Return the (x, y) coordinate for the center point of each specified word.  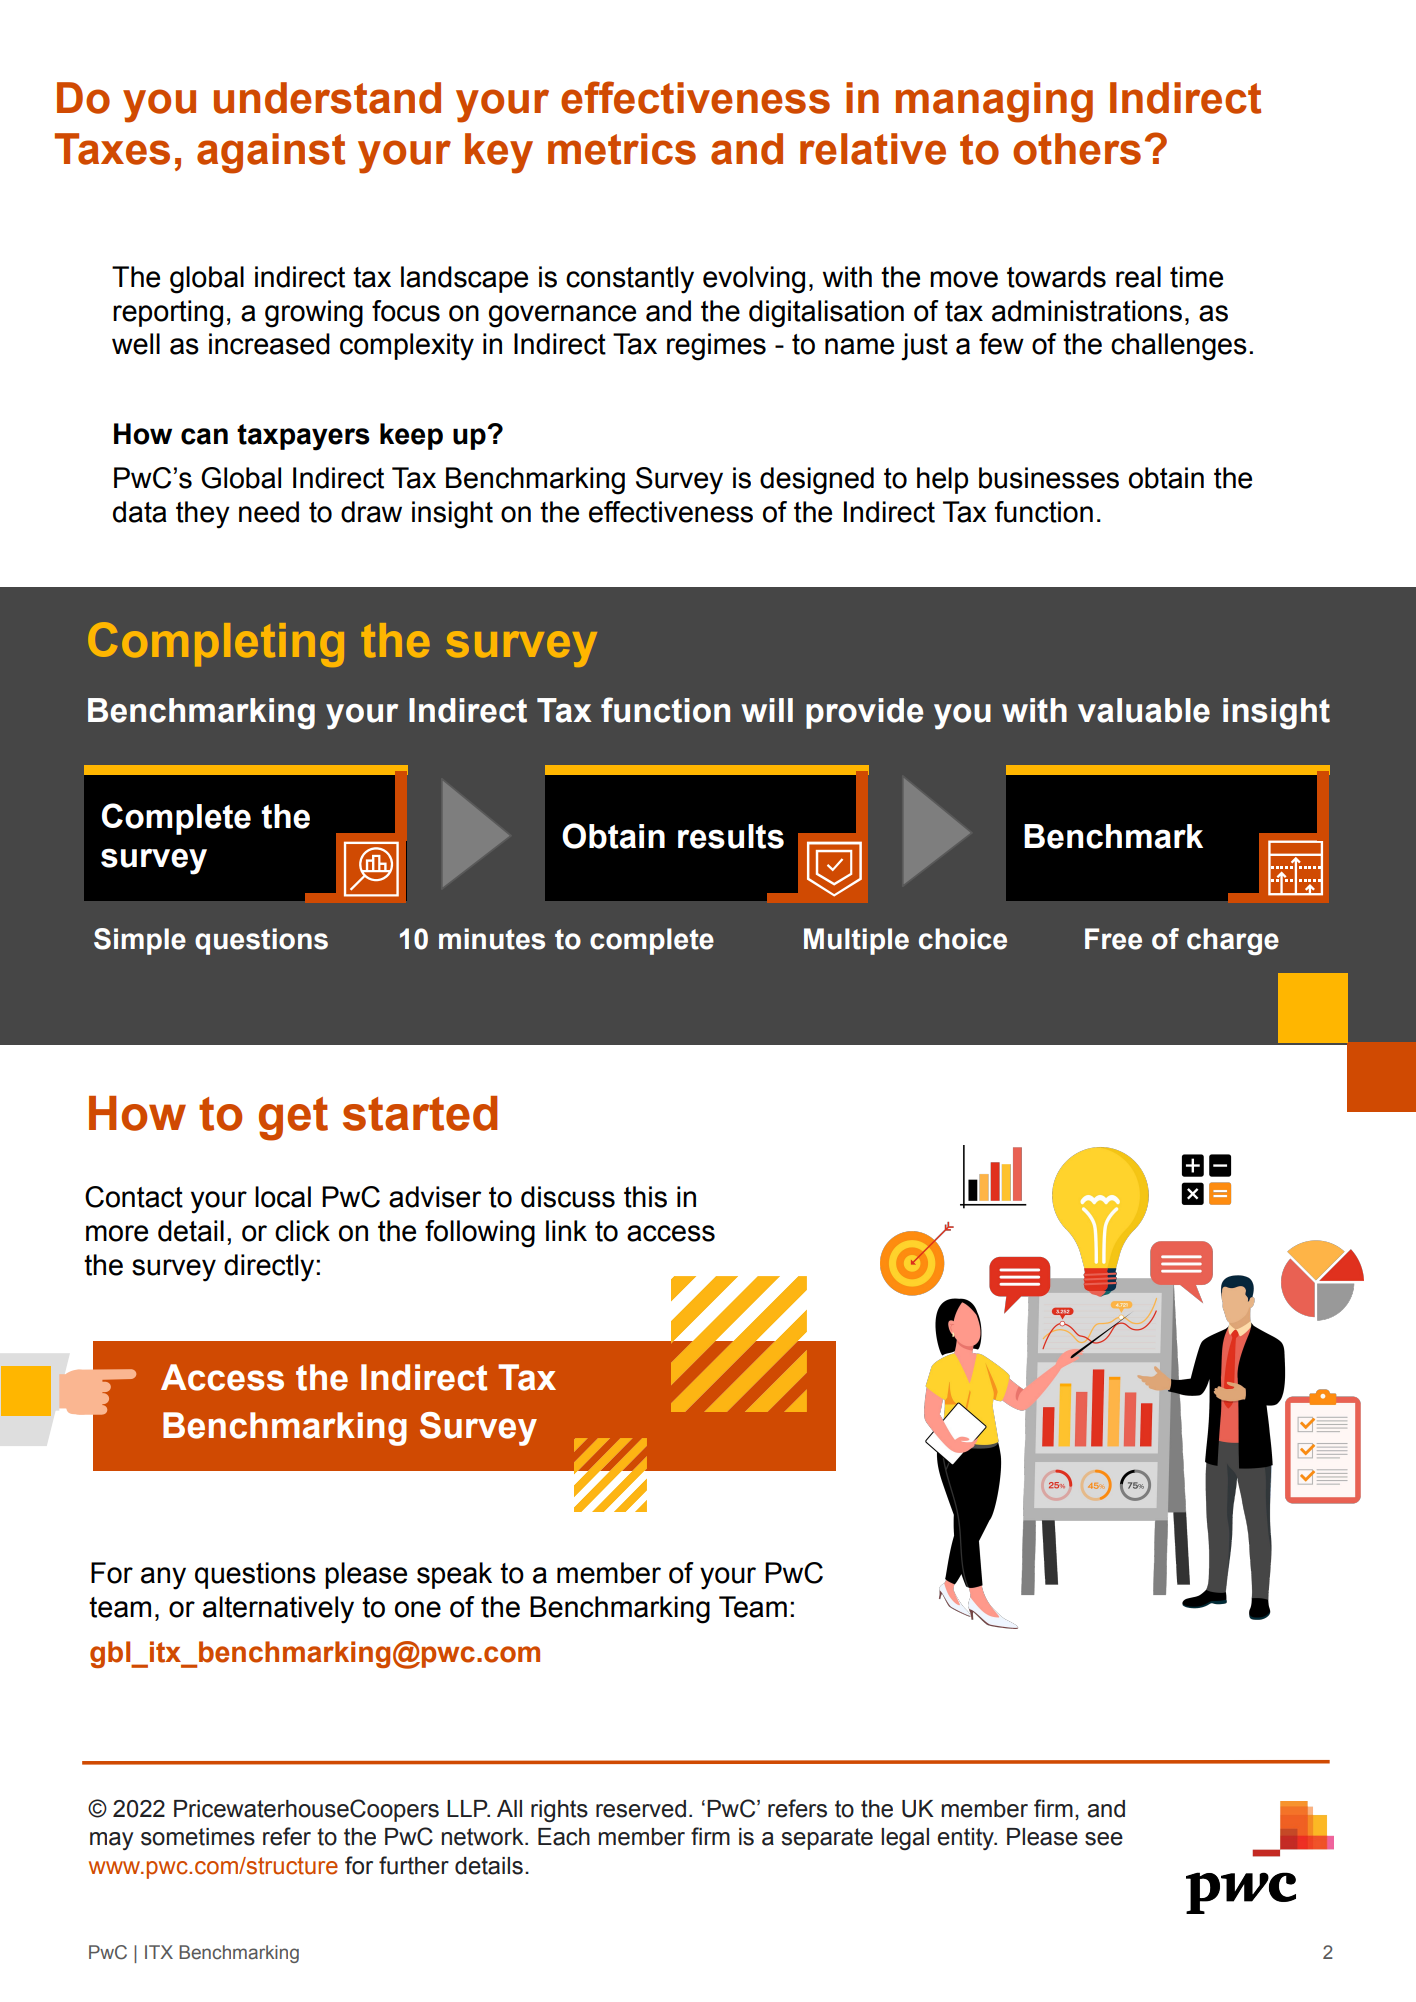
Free (1113, 939)
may (111, 1841)
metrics (622, 149)
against (271, 153)
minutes (492, 939)
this (645, 1197)
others (1077, 149)
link (566, 1230)
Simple (140, 941)
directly (270, 1268)
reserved (641, 1809)
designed (817, 481)
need (269, 512)
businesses (1049, 478)
